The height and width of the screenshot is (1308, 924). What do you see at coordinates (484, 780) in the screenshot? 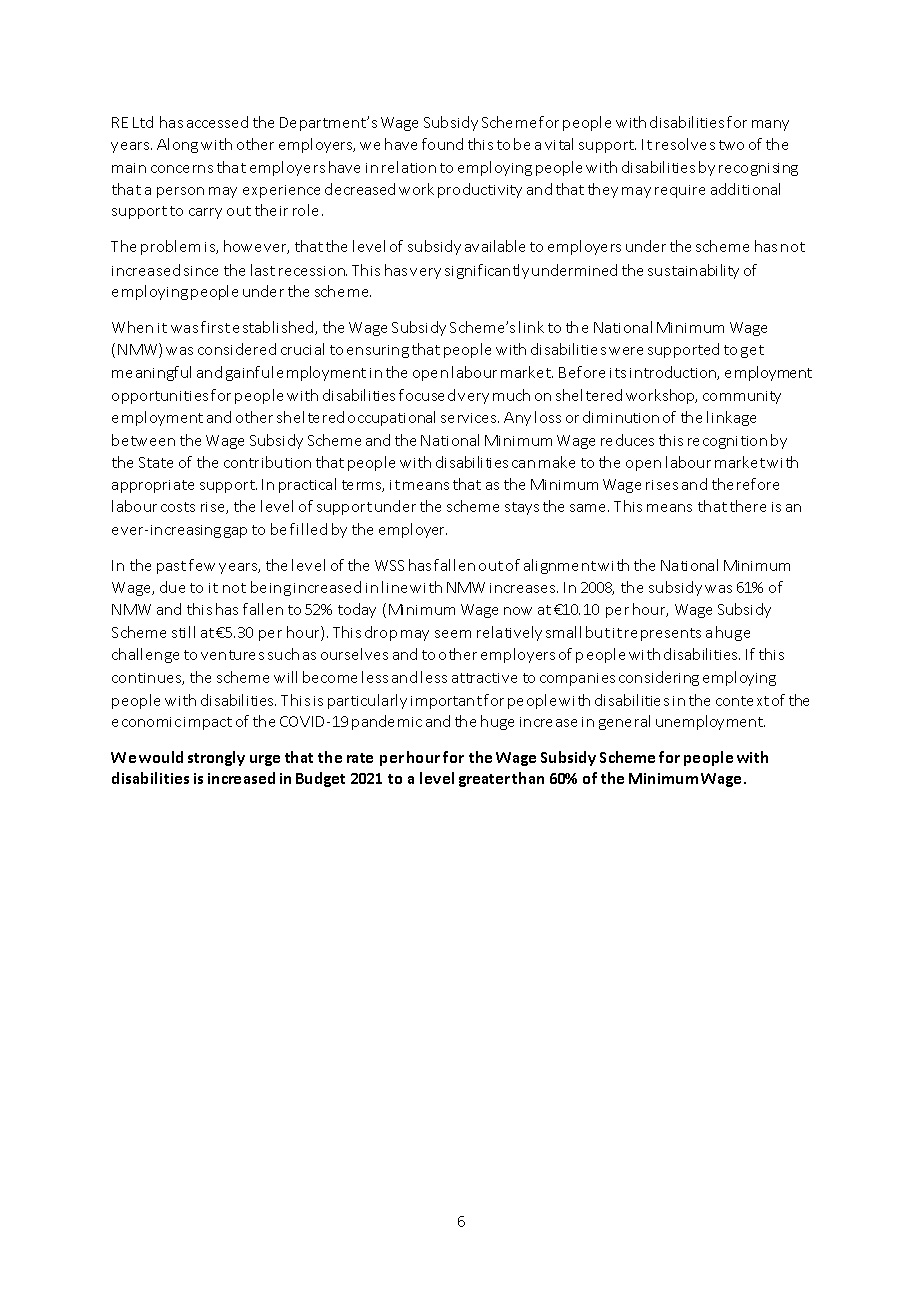
I see `greater` at bounding box center [484, 780].
